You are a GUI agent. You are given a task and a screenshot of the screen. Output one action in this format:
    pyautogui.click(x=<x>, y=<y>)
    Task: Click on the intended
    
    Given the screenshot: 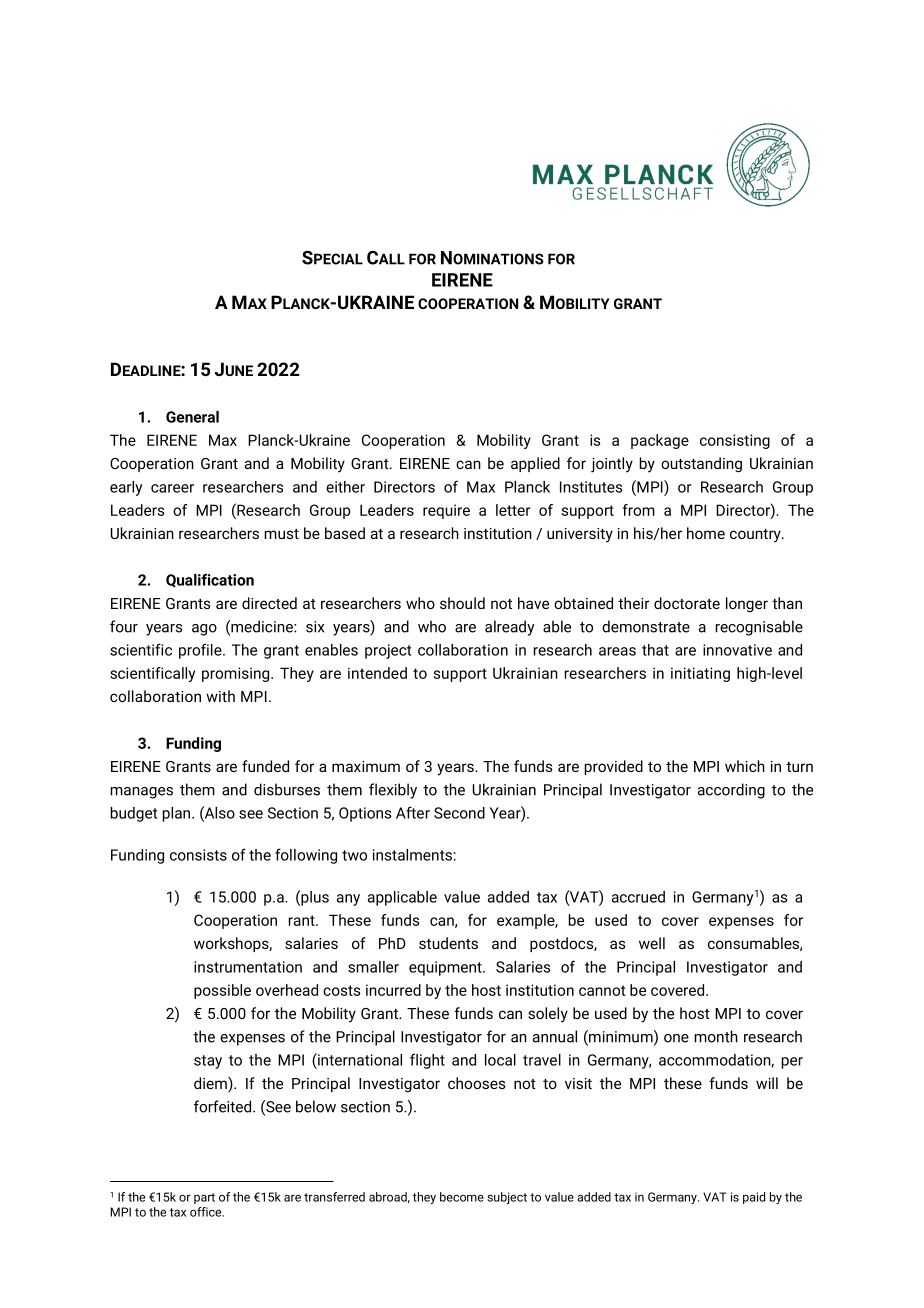 What is the action you would take?
    pyautogui.click(x=377, y=673)
